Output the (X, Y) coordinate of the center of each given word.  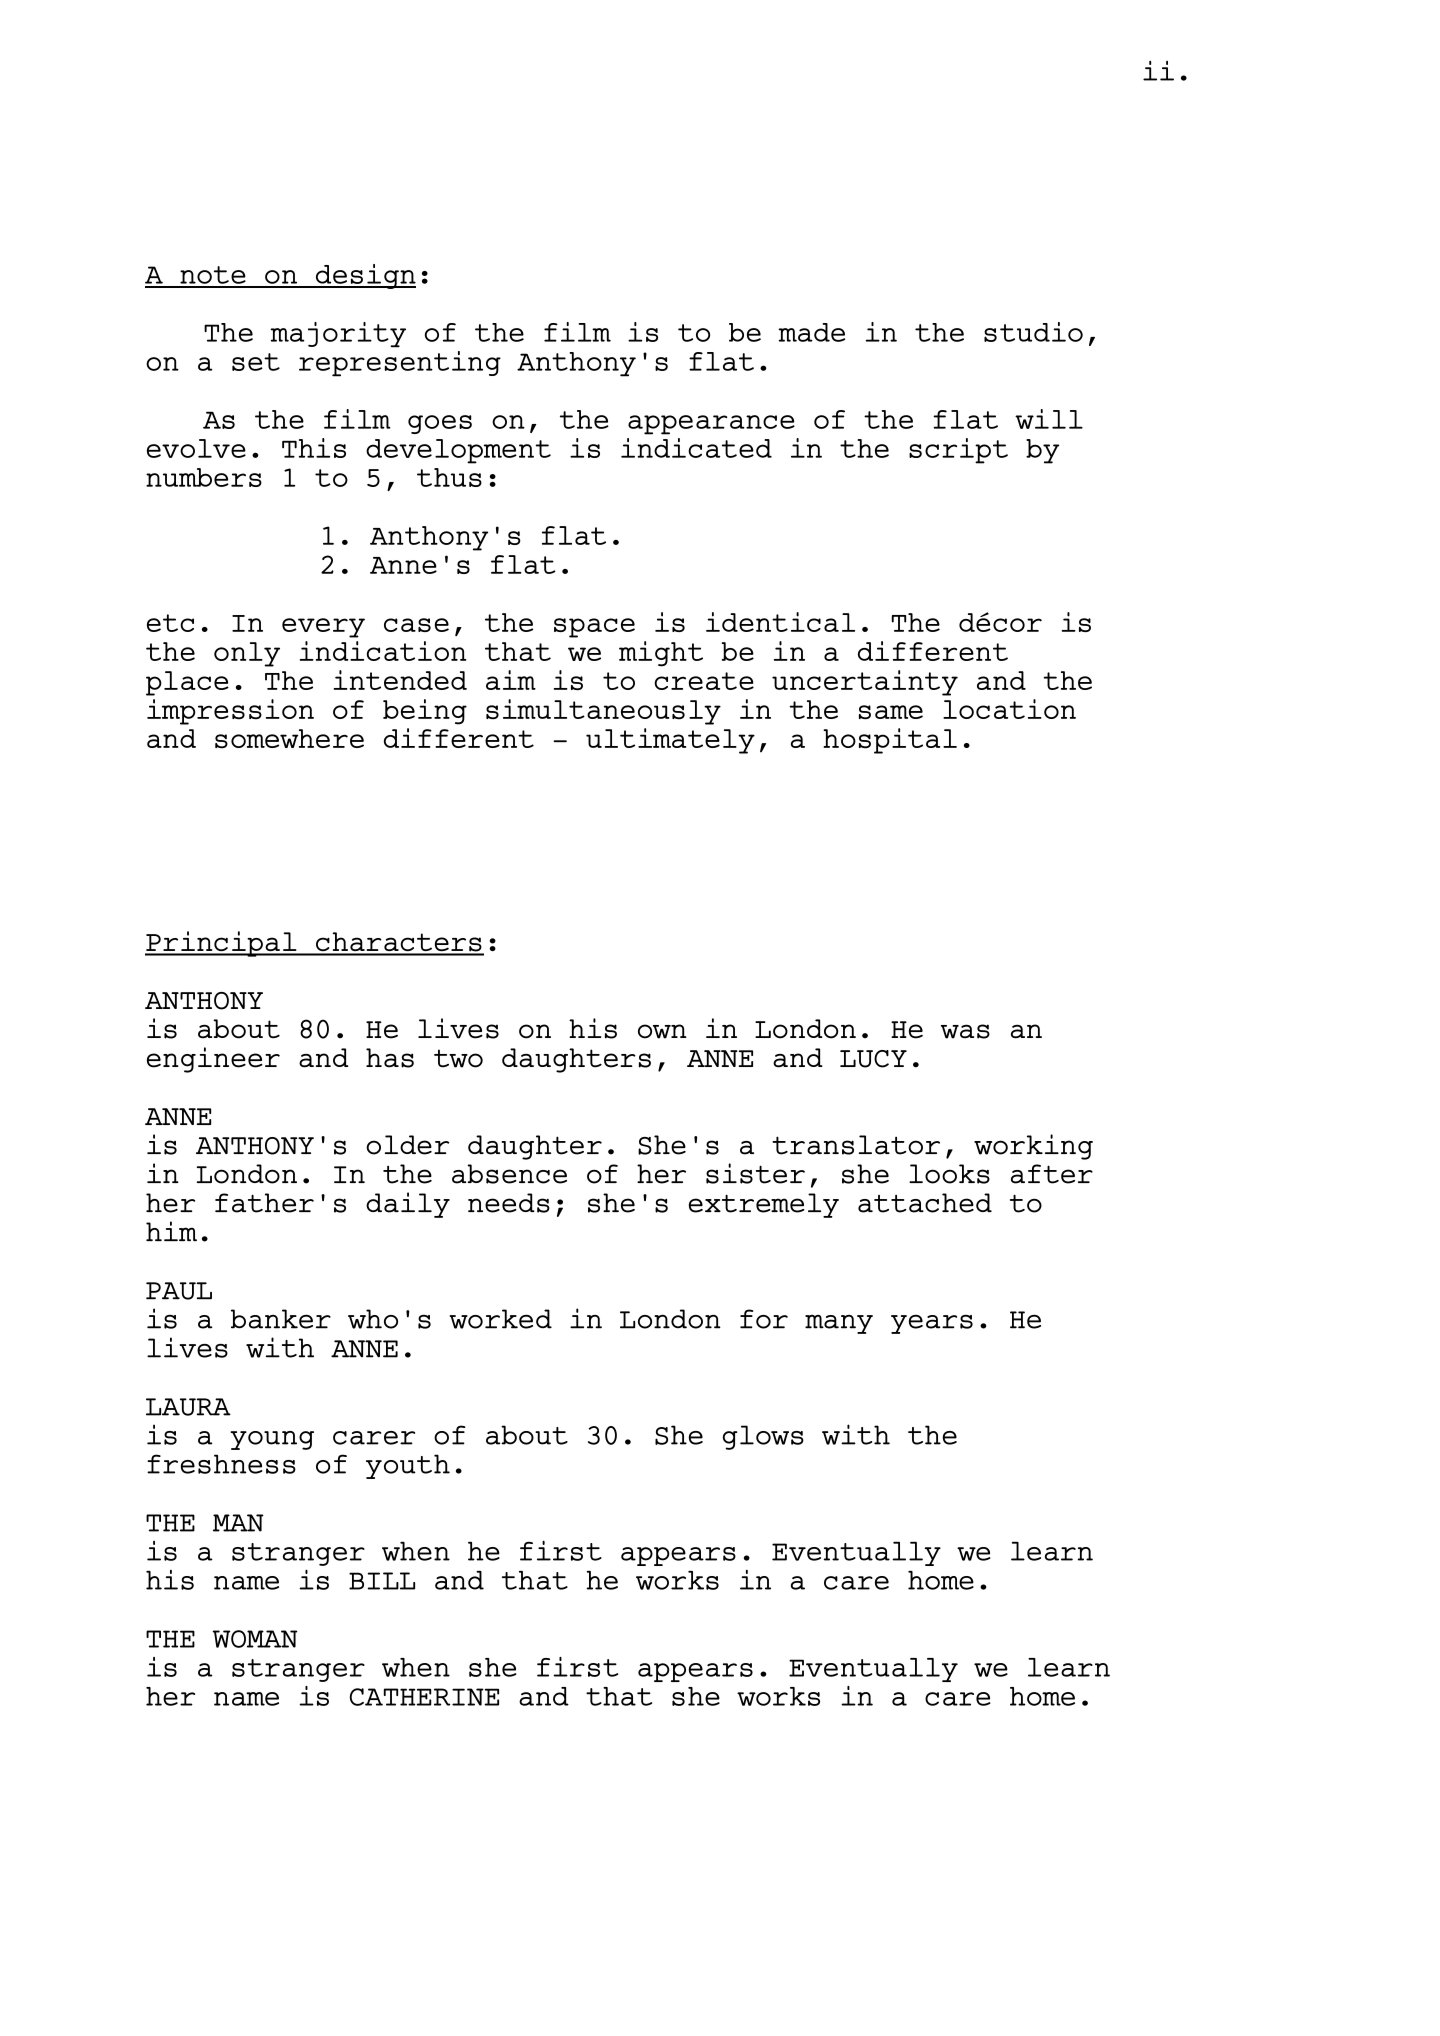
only (247, 654)
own (662, 1031)
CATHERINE (424, 1697)
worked (500, 1319)
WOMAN (255, 1639)
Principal (222, 944)
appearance (711, 425)
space (594, 628)
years (932, 1324)
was (965, 1031)
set (256, 362)
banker (281, 1319)
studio (1033, 332)
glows (763, 1437)
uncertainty (865, 683)
